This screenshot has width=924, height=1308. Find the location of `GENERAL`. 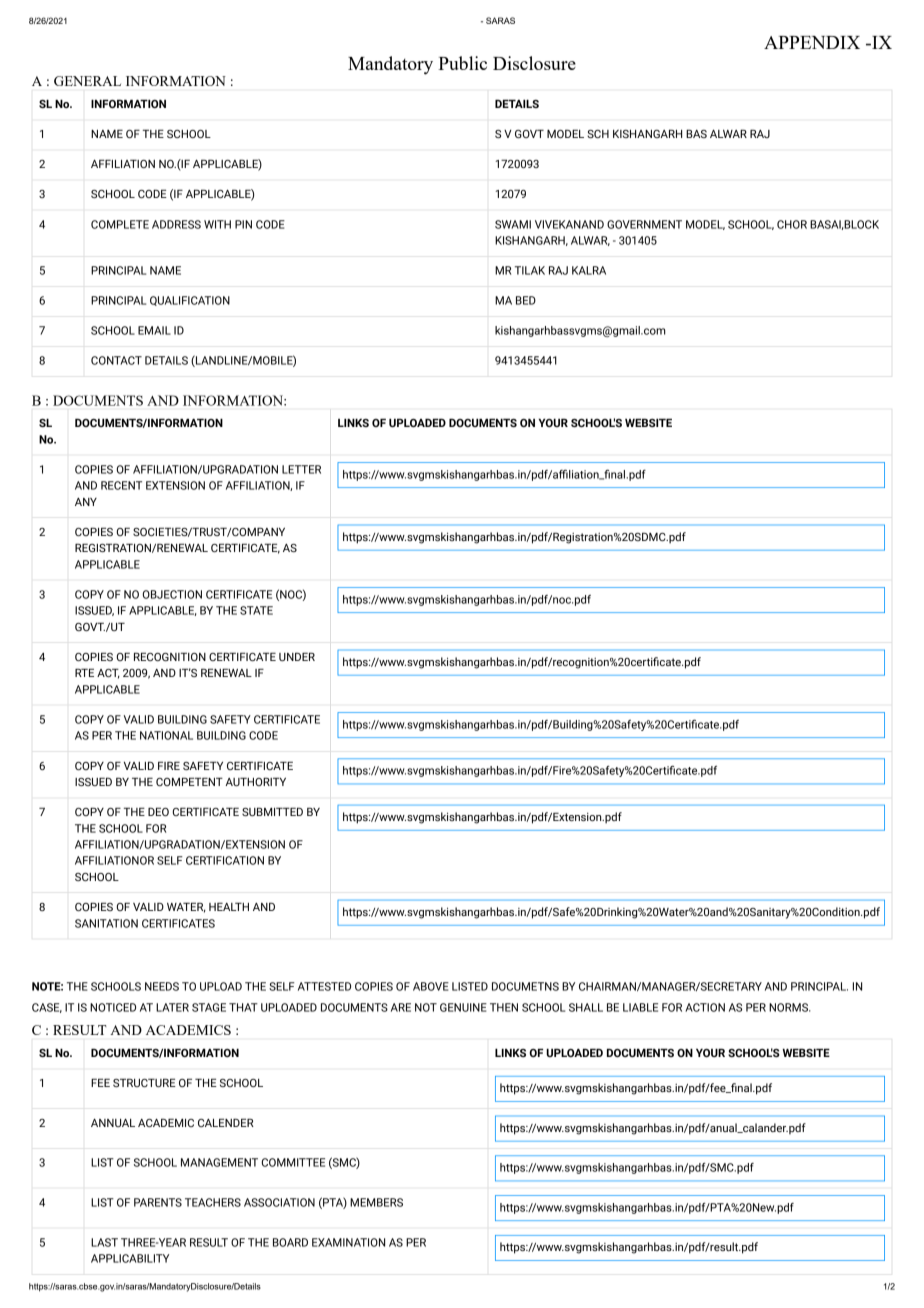

GENERAL is located at coordinates (87, 81).
